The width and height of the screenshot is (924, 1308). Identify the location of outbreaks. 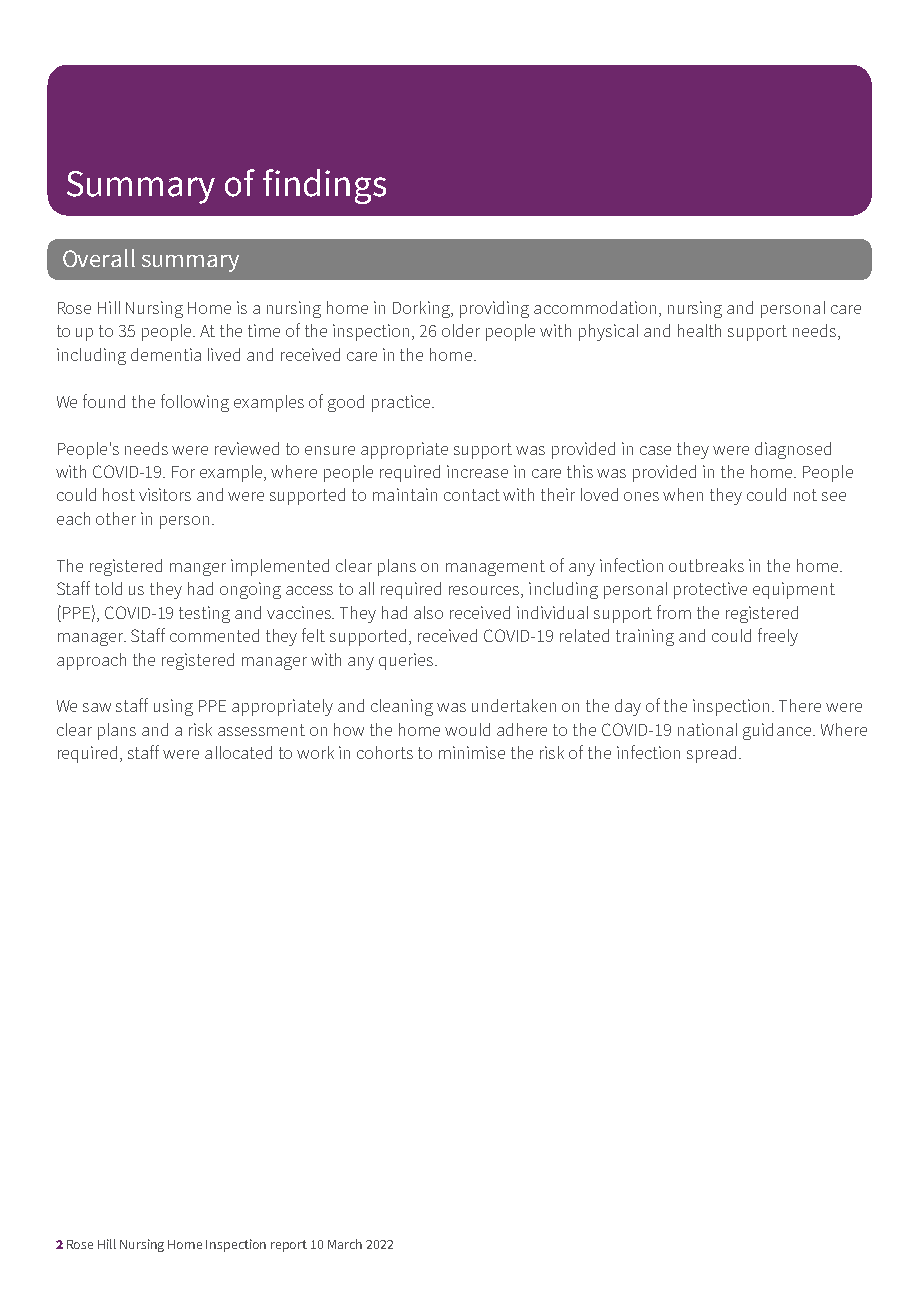
(706, 565).
